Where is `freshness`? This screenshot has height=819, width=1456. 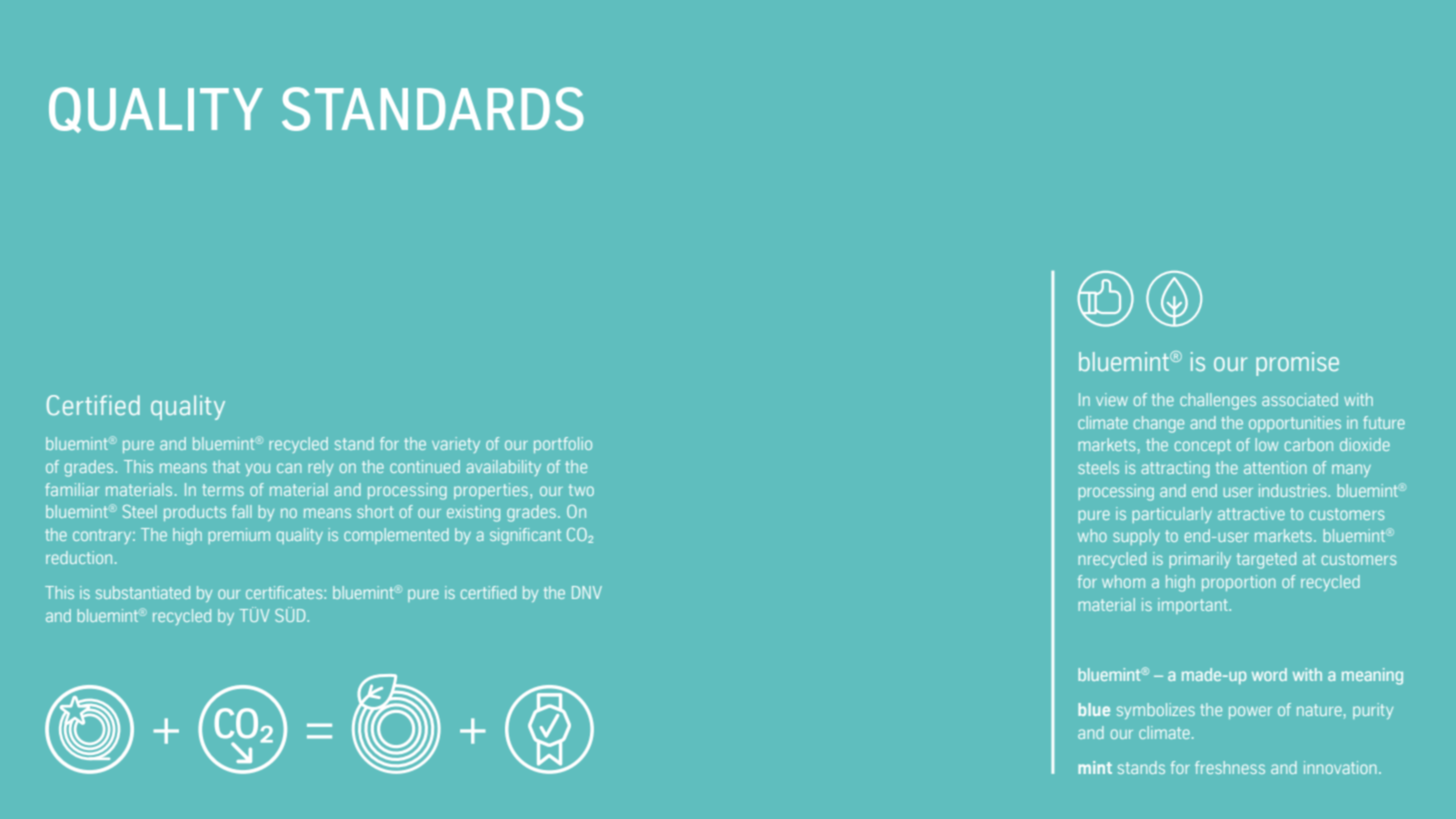
freshness is located at coordinates (1230, 767).
